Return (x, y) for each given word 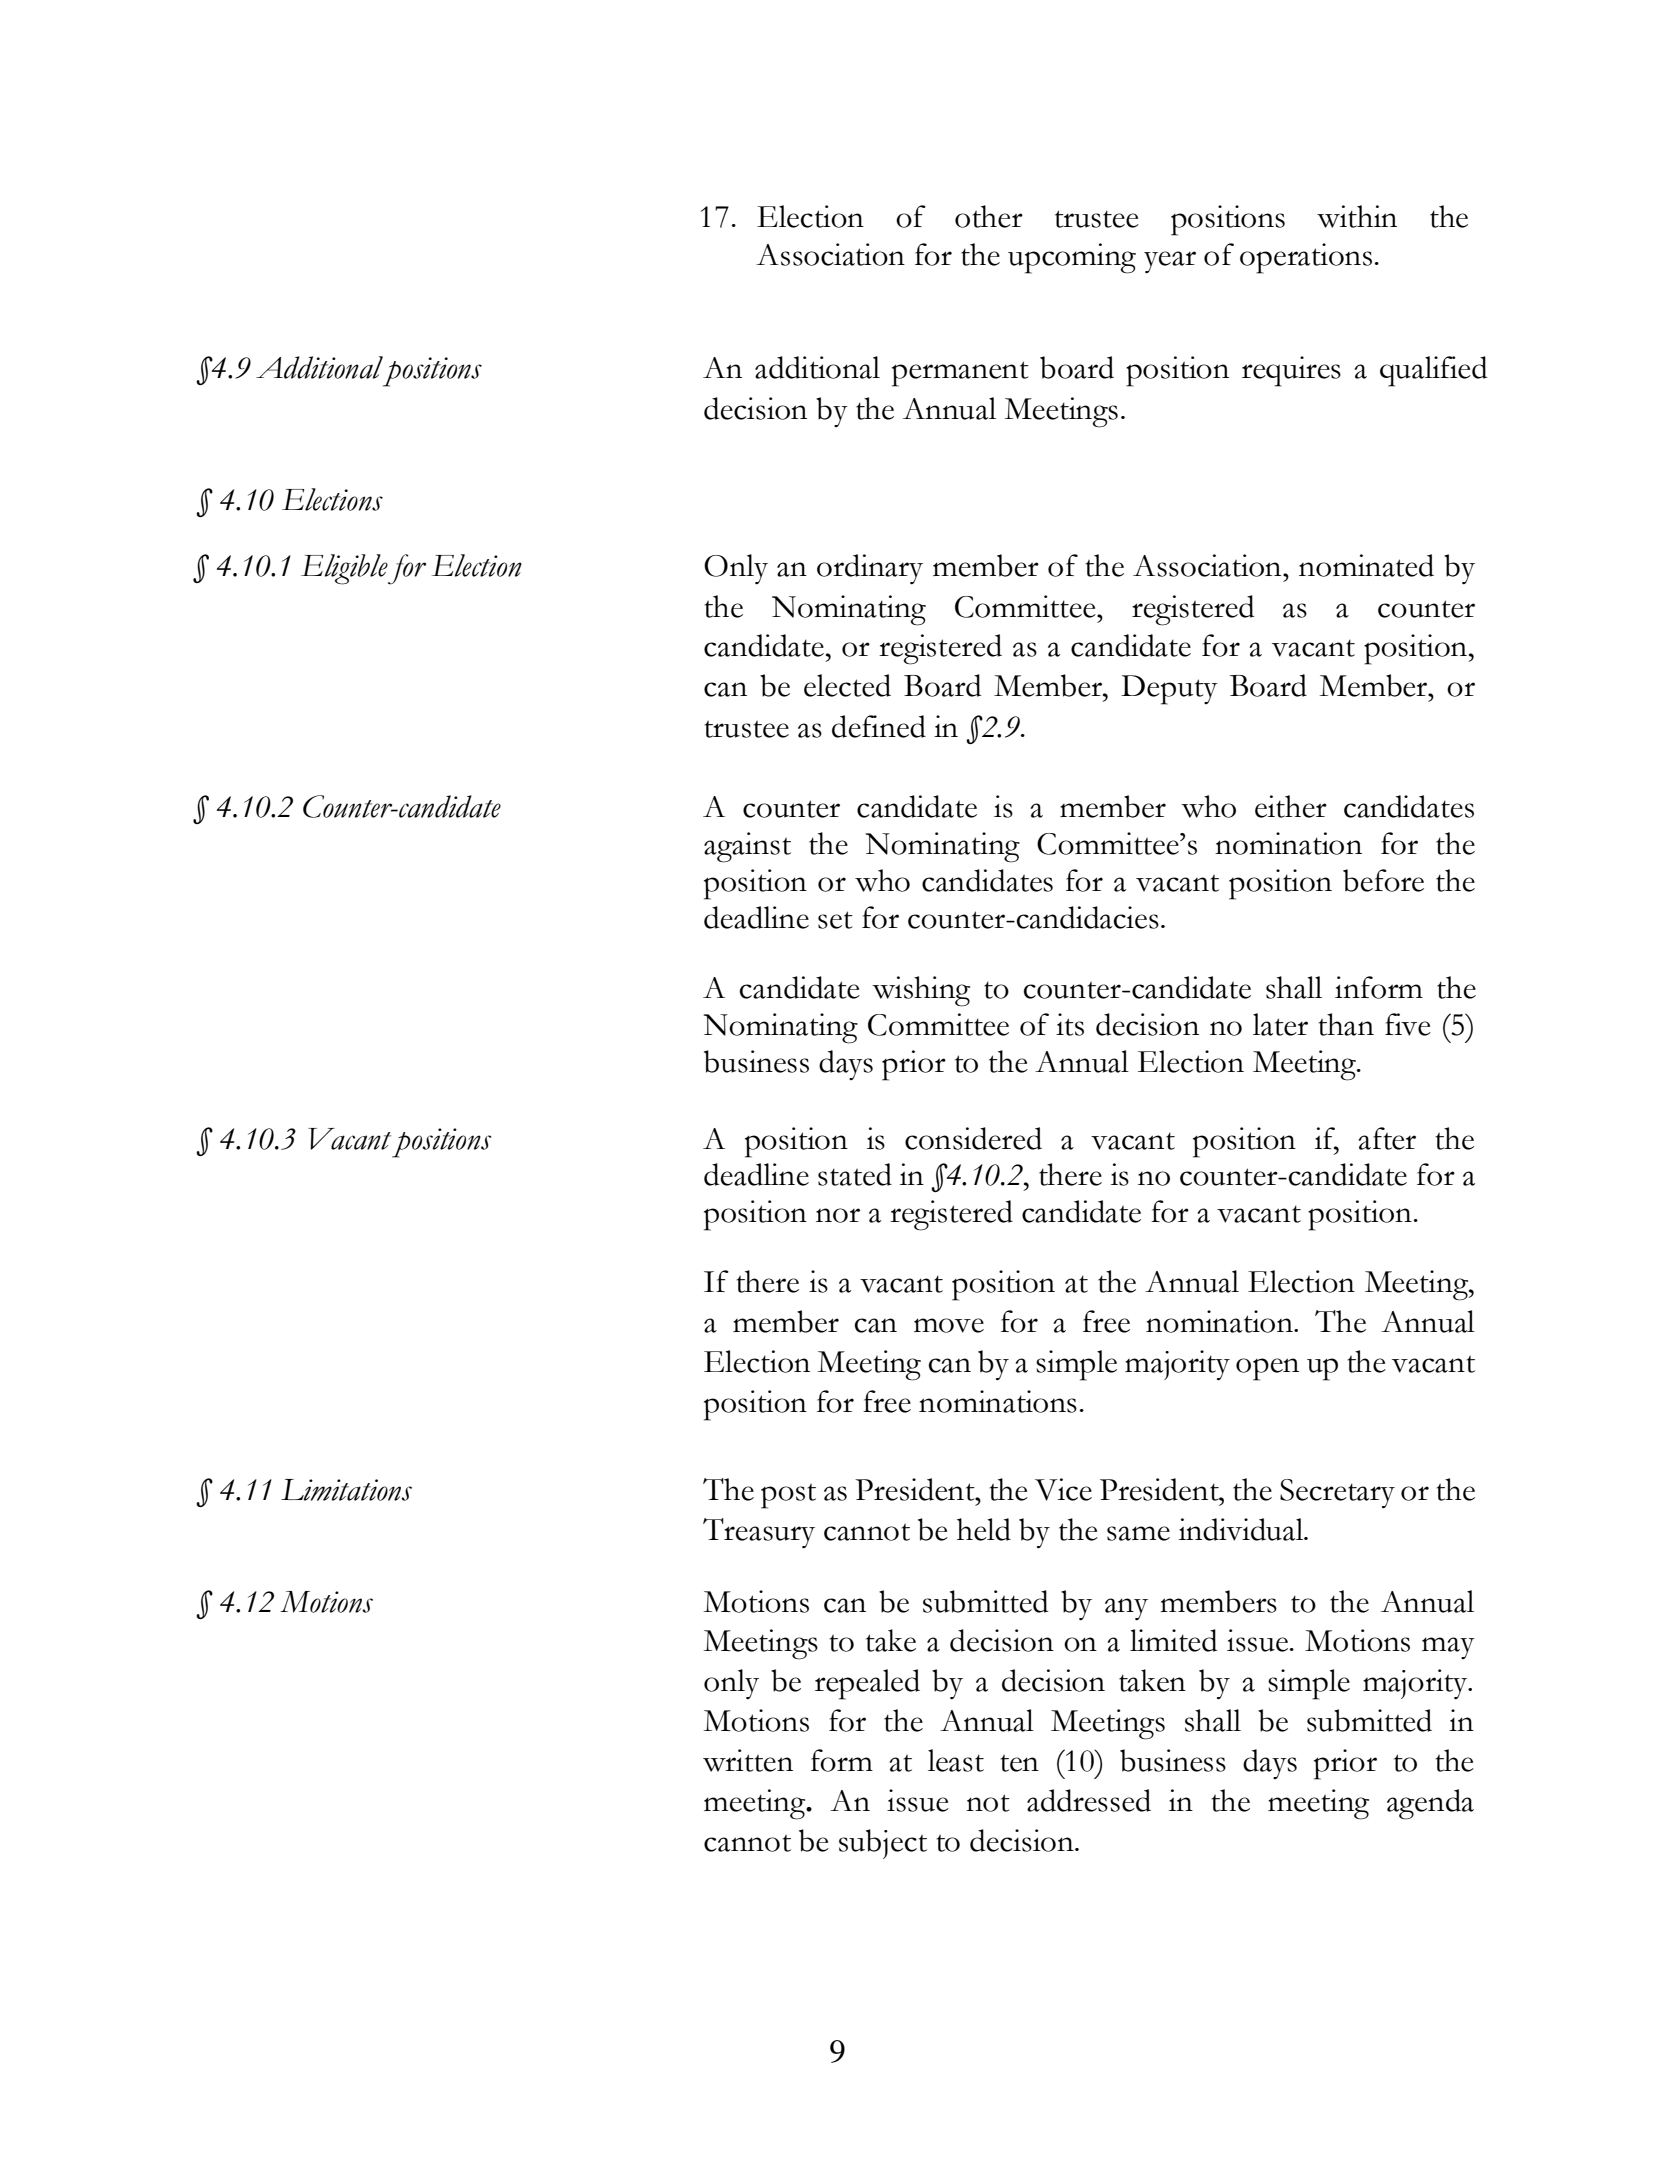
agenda (1430, 1804)
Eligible (344, 569)
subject (883, 1844)
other (989, 216)
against (747, 847)
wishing (921, 991)
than (1346, 1024)
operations (1306, 258)
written (748, 1760)
